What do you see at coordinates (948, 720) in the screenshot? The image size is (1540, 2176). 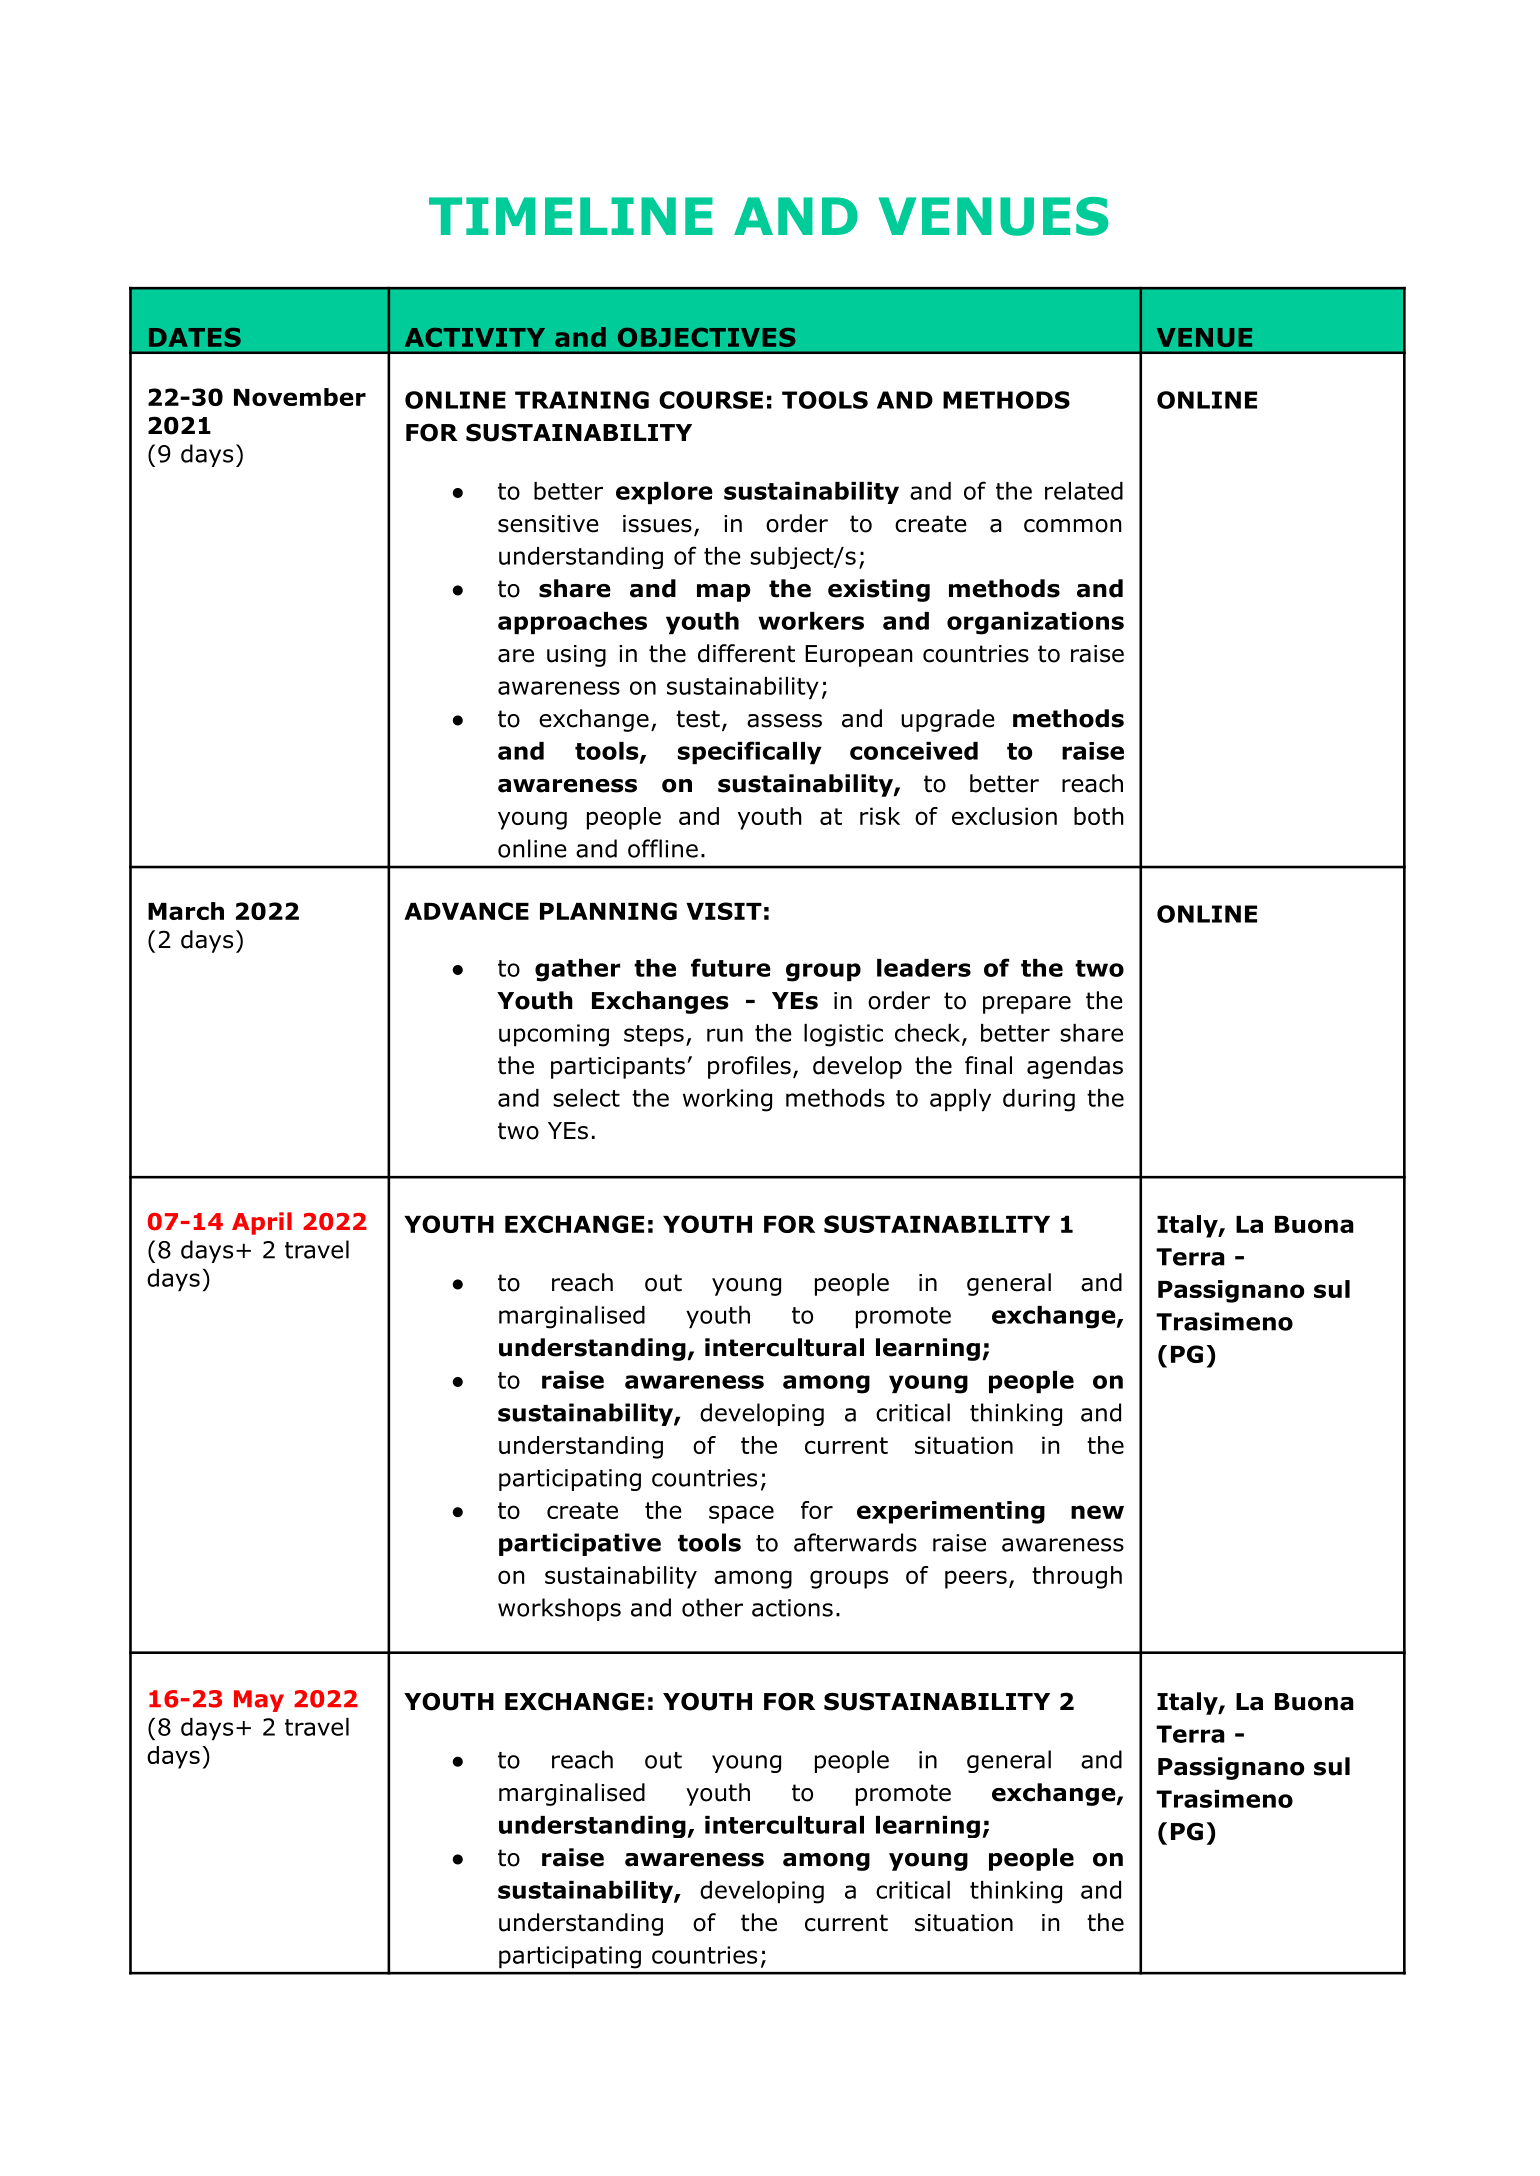 I see `upgrade` at bounding box center [948, 720].
